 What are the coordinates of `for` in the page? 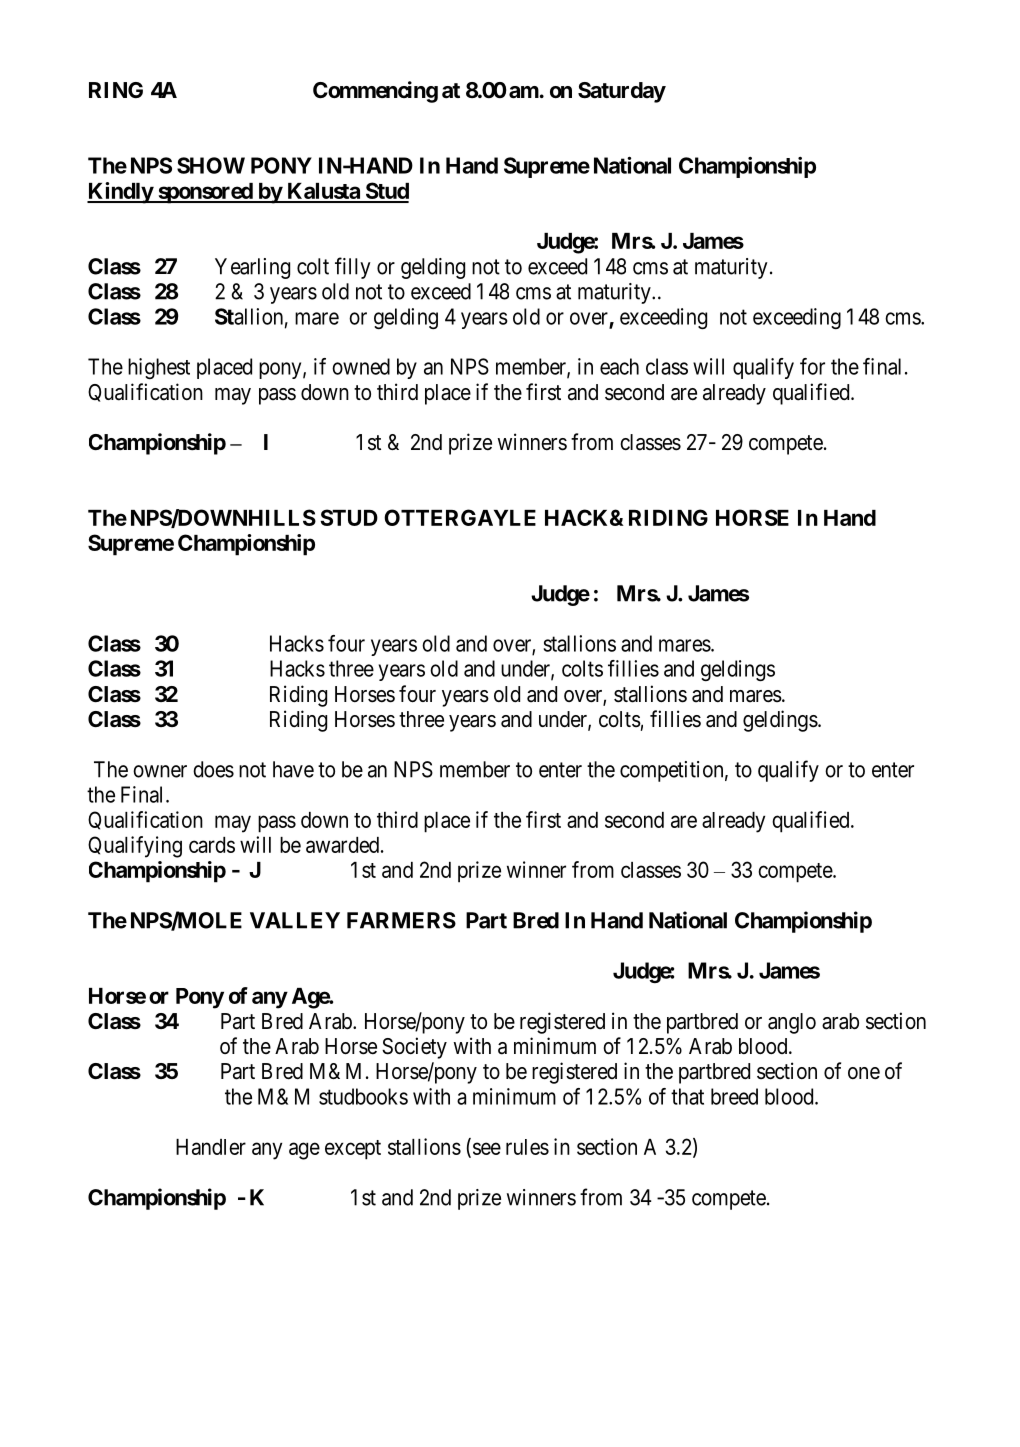 It's located at (812, 366).
